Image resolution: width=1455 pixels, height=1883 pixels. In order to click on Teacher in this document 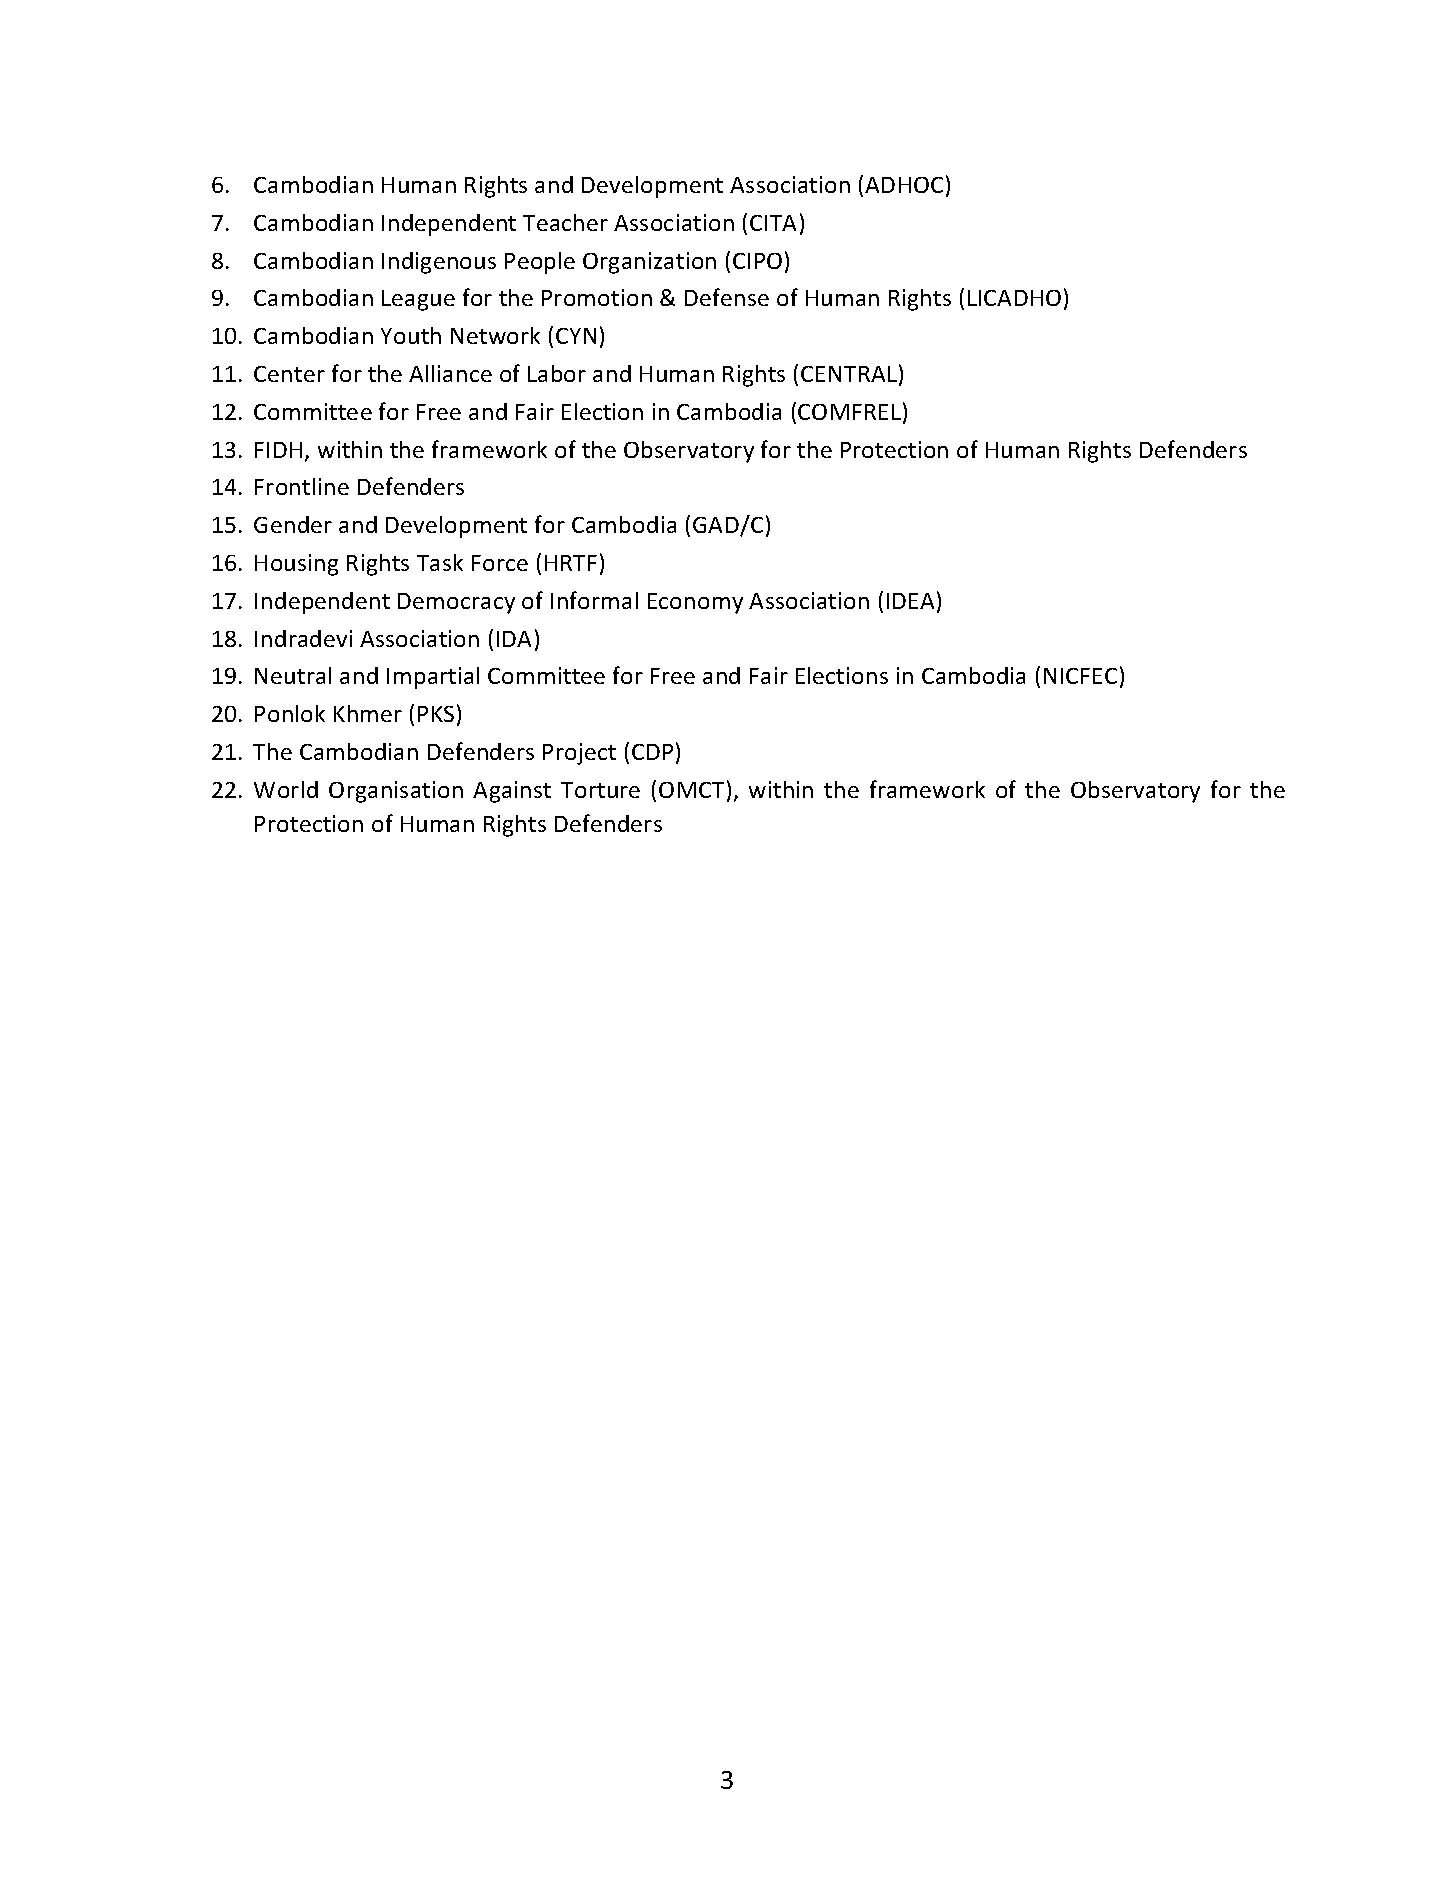, I will do `click(565, 222)`.
